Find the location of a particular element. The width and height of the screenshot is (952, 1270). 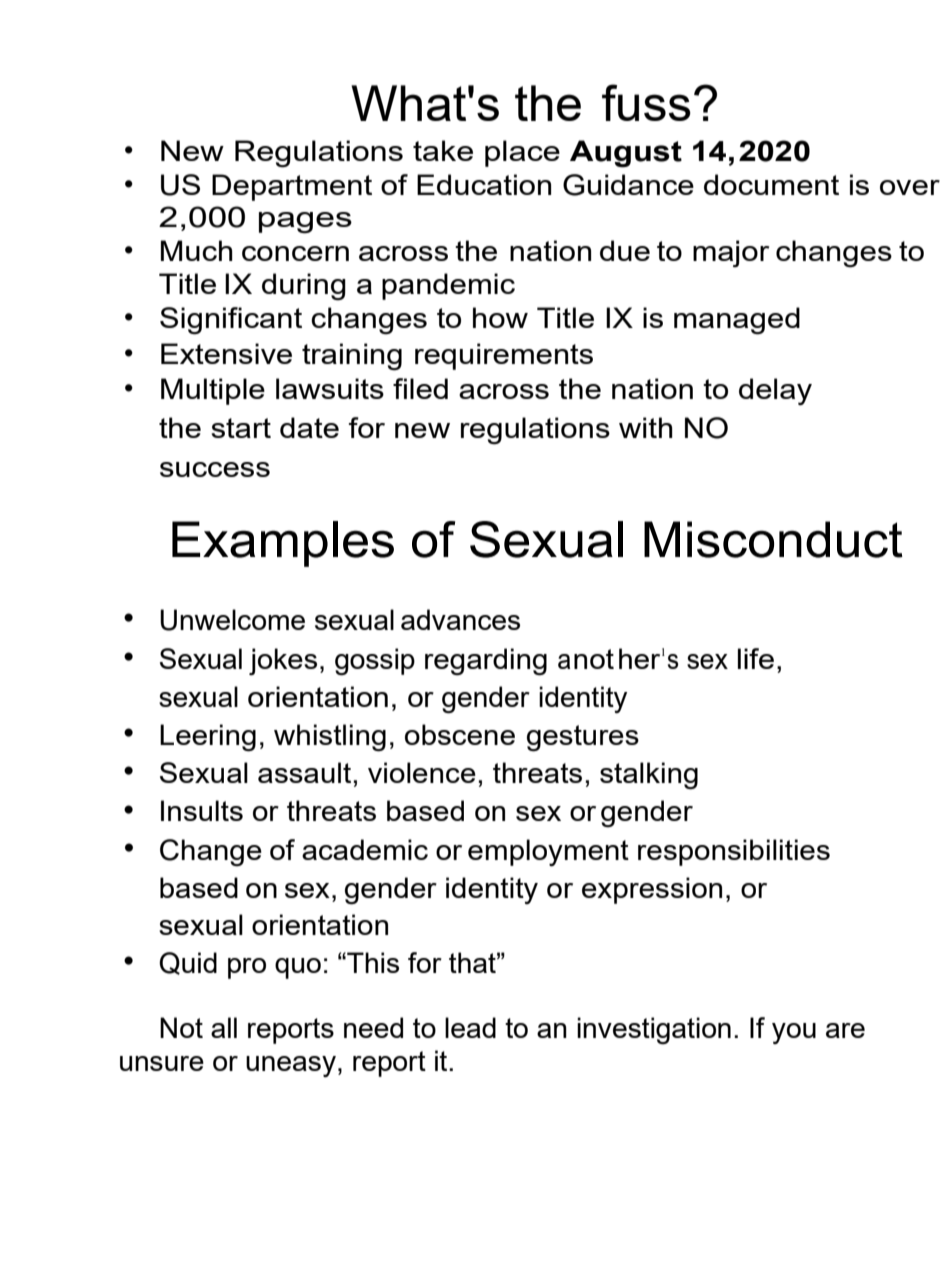

advances is located at coordinates (460, 619).
